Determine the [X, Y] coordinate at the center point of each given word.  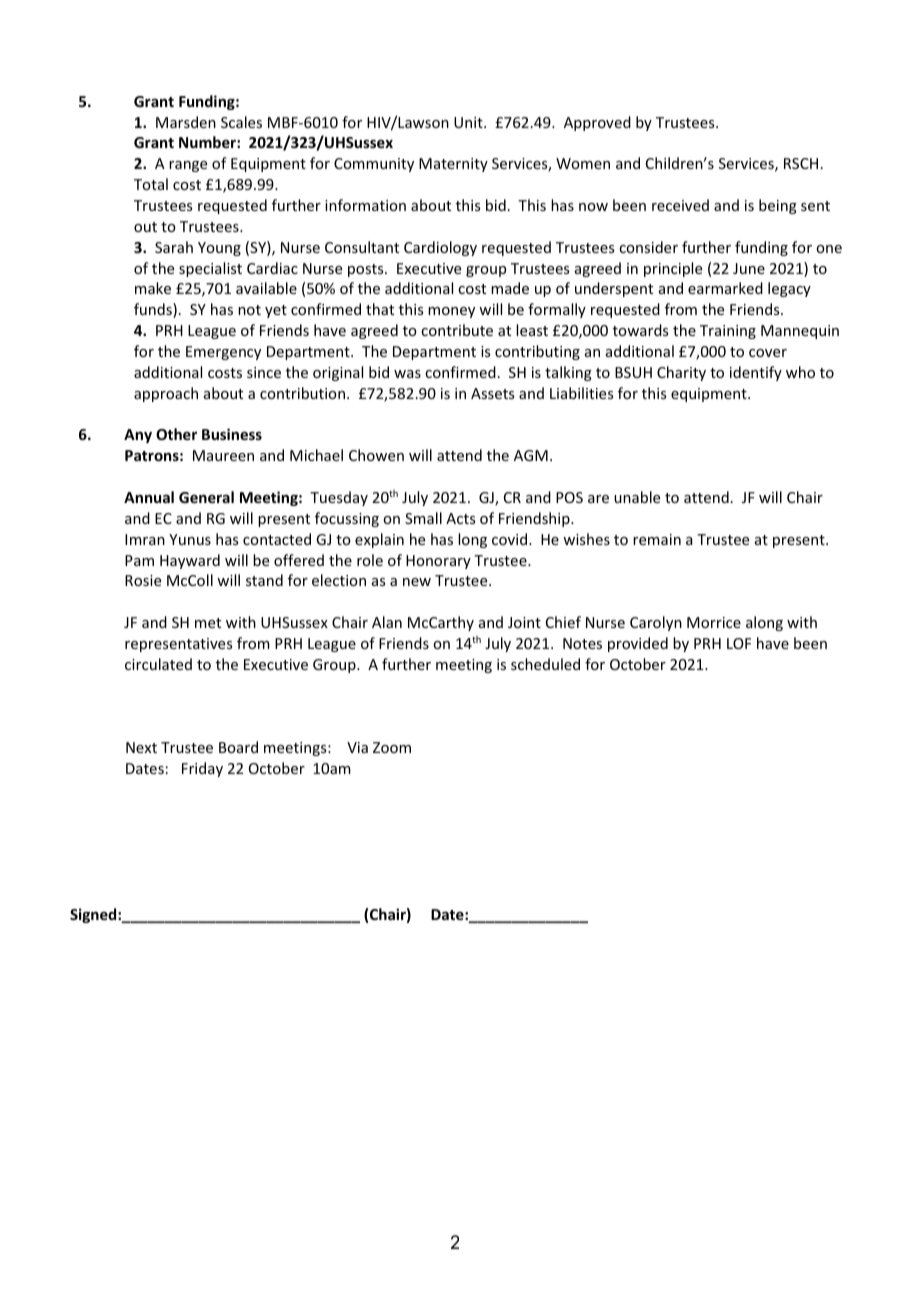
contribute [457, 330]
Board [238, 747]
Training [728, 332]
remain [657, 539]
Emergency [223, 353]
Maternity [453, 165]
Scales [241, 122]
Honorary [438, 562]
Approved [597, 123]
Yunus [190, 539]
